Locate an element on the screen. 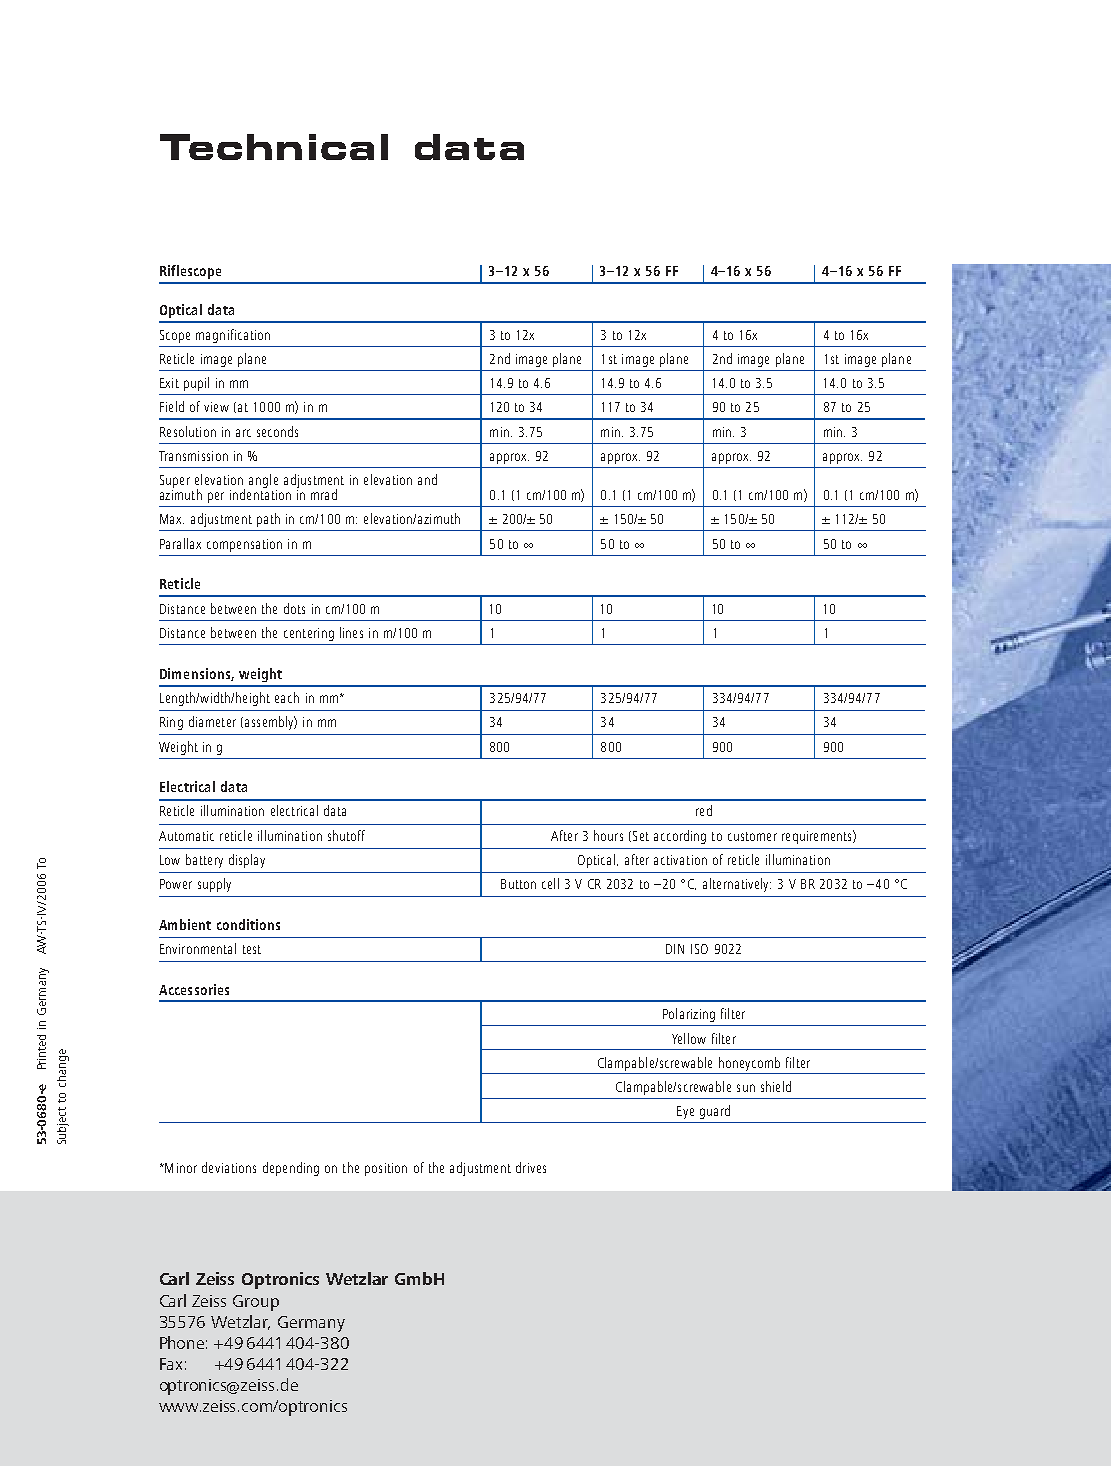 This screenshot has height=1466, width=1111. arc is located at coordinates (243, 433).
